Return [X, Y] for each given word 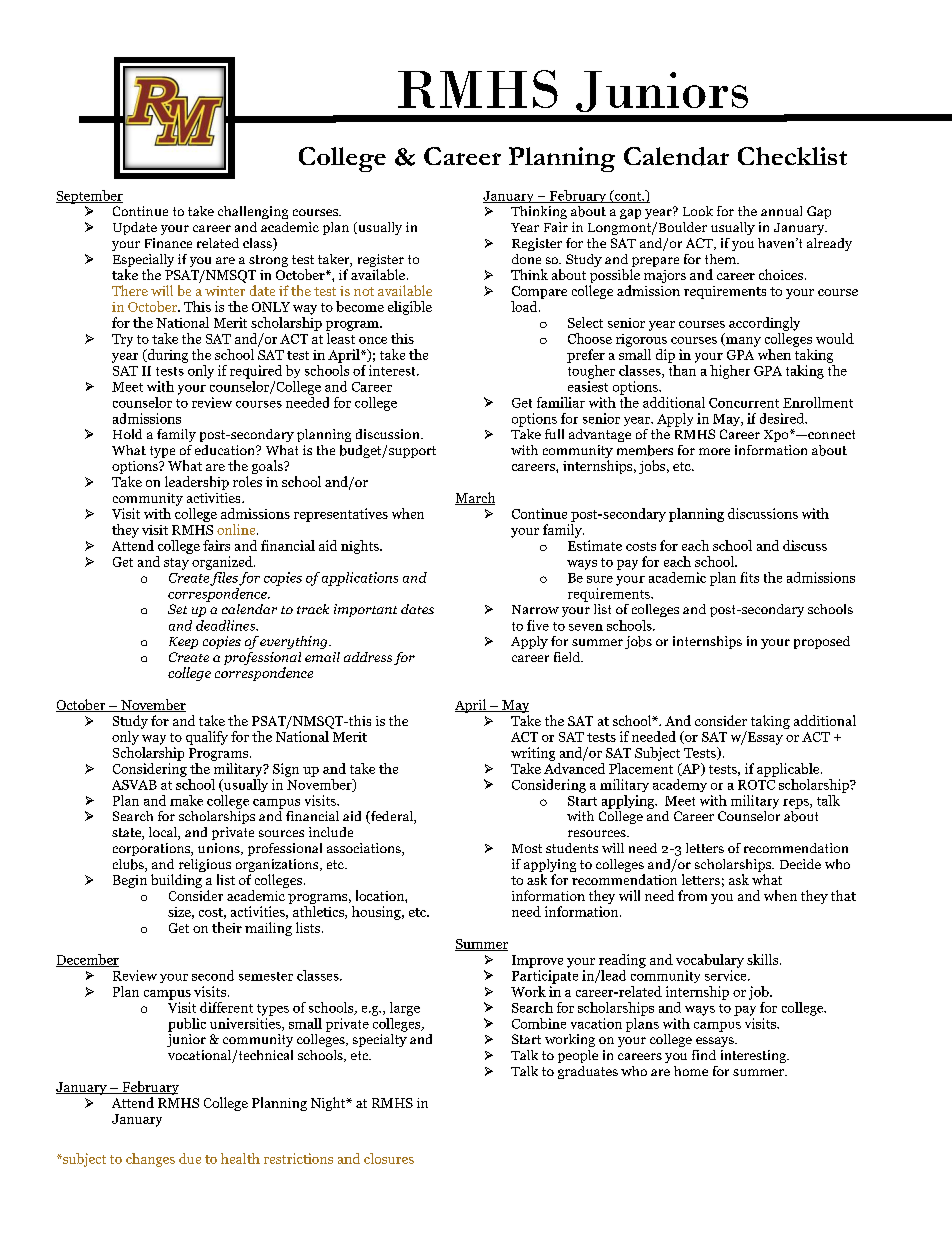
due [190, 1158]
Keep [183, 643]
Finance [168, 243]
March [475, 498]
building [176, 881]
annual [781, 211]
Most [527, 848]
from [692, 895]
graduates [588, 1072]
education [226, 450]
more [714, 451]
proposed [822, 642]
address [368, 657]
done [526, 259]
